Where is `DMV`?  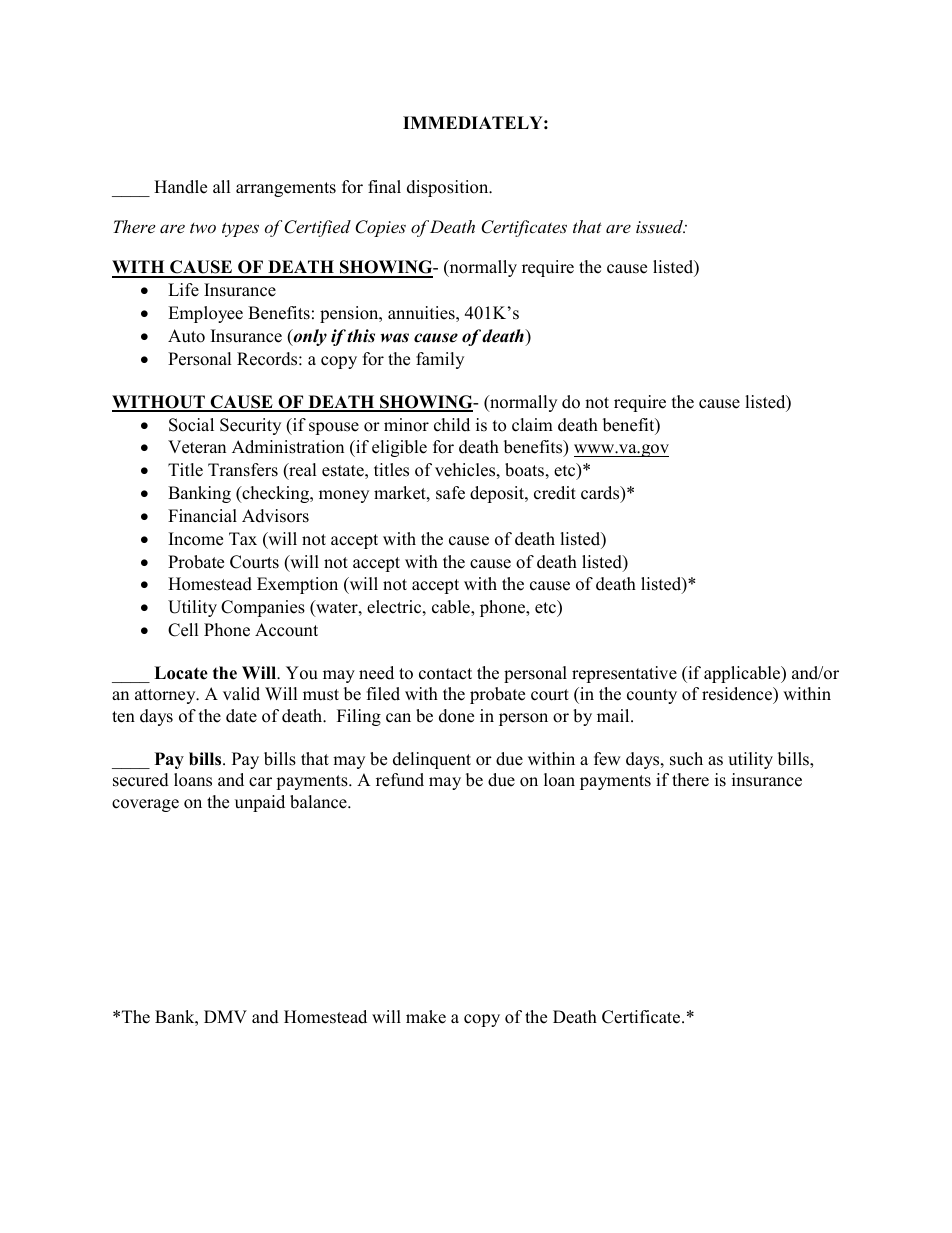
DMV is located at coordinates (225, 1016).
